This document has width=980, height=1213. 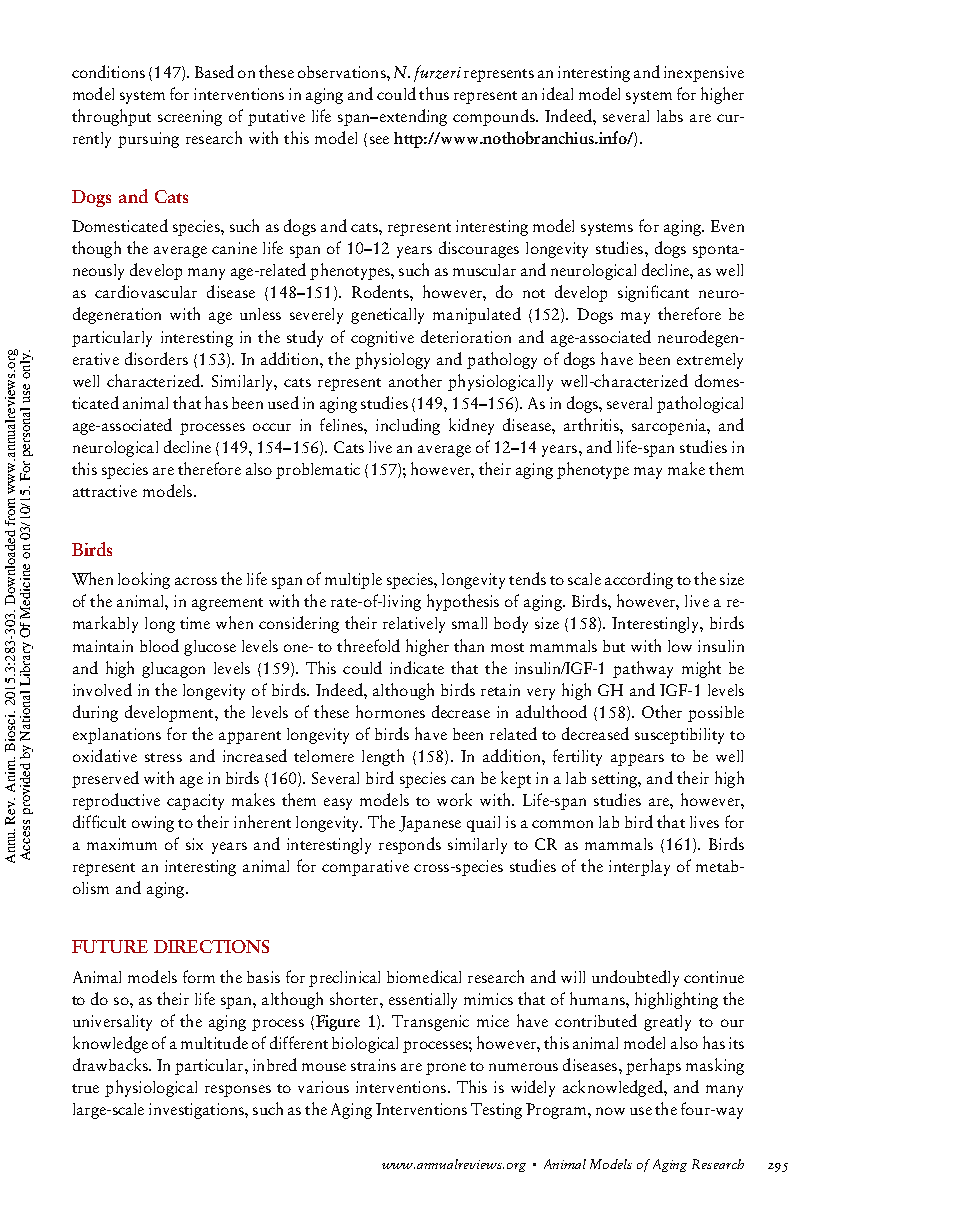 I want to click on extremely, so click(x=710, y=361).
